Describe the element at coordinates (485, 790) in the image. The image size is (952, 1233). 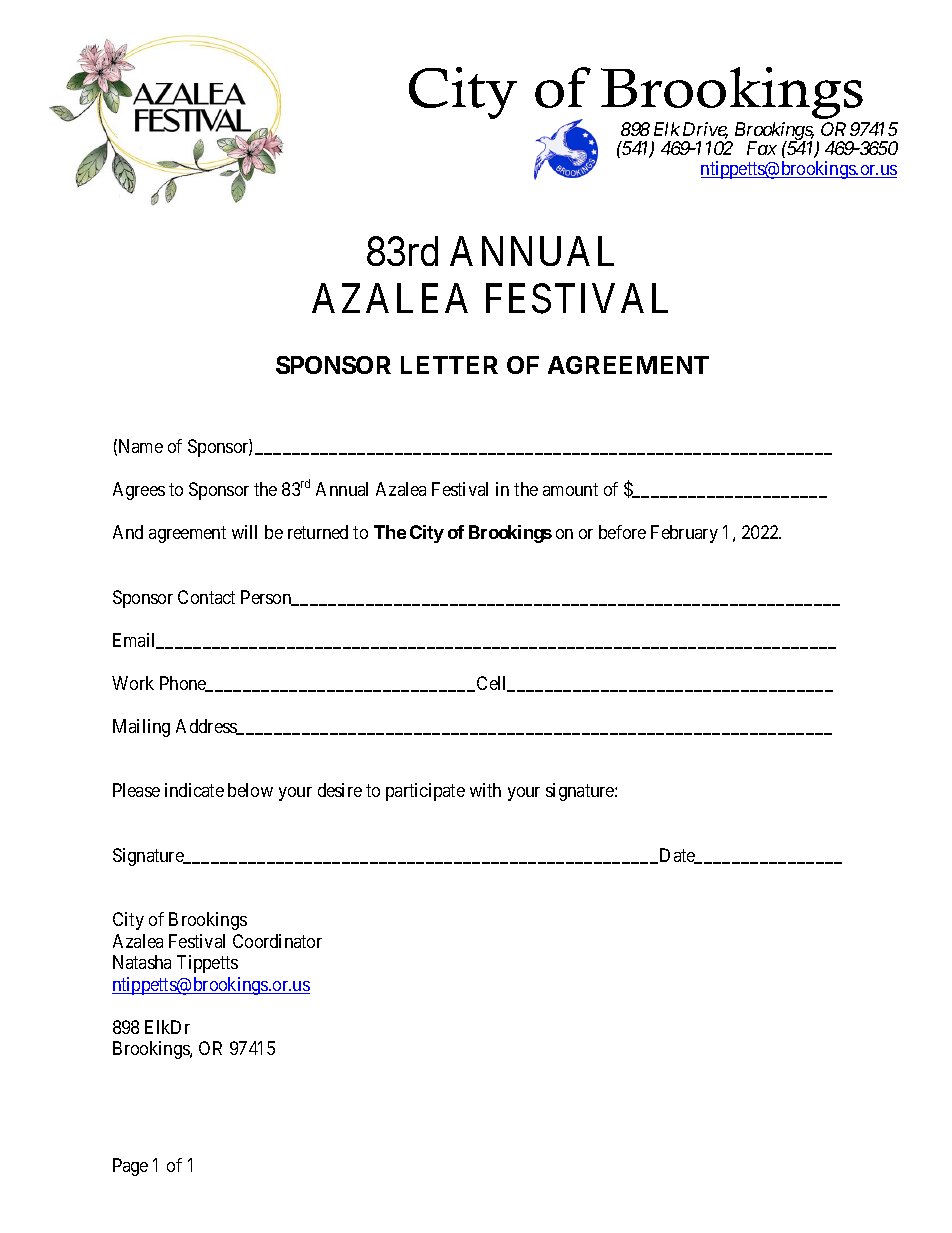
I see `with` at that location.
